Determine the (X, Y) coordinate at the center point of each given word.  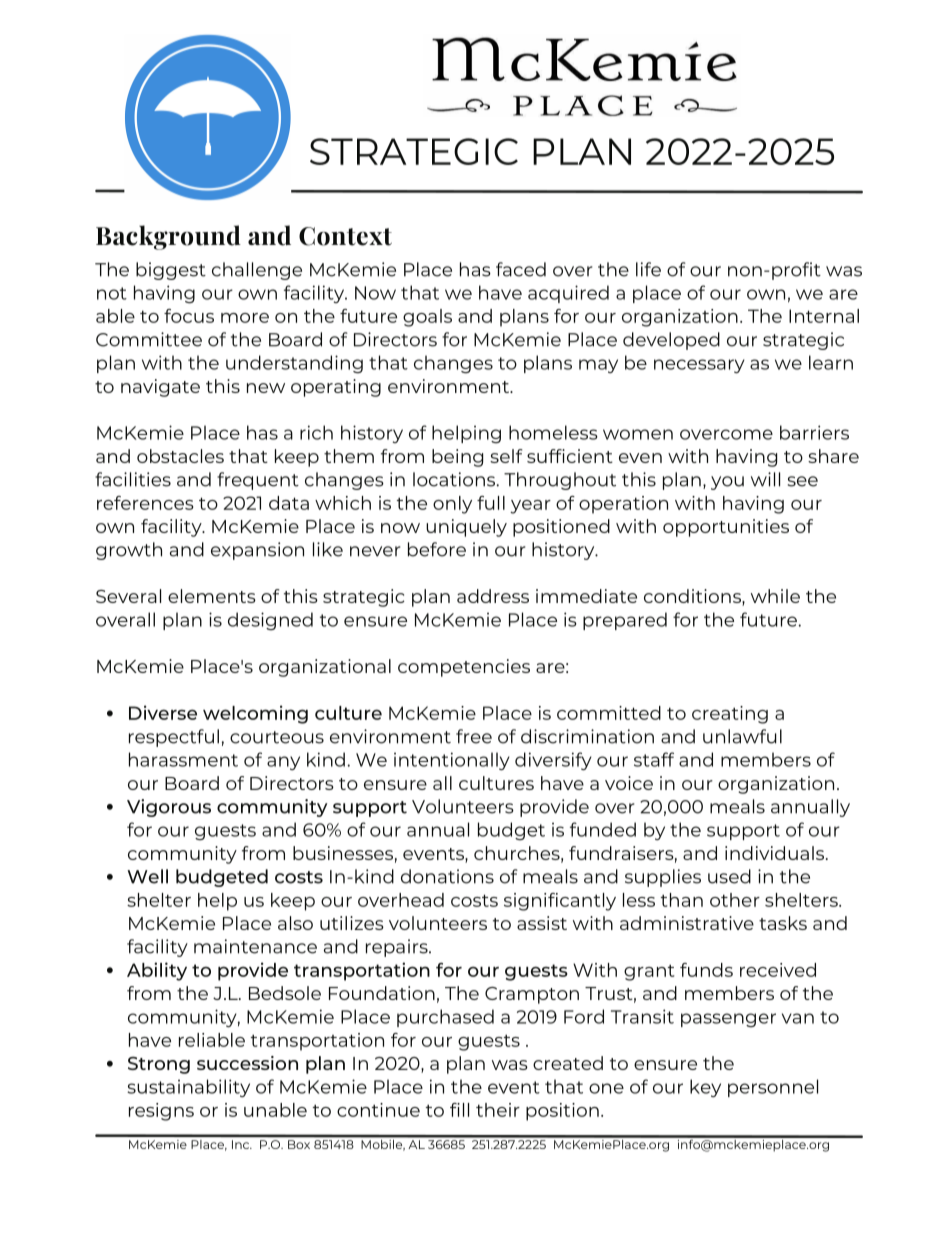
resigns (161, 1112)
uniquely (466, 528)
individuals (776, 853)
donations (447, 876)
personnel (773, 1088)
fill (459, 1110)
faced (521, 269)
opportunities (726, 528)
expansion (257, 551)
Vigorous (169, 808)
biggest (171, 271)
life (648, 269)
